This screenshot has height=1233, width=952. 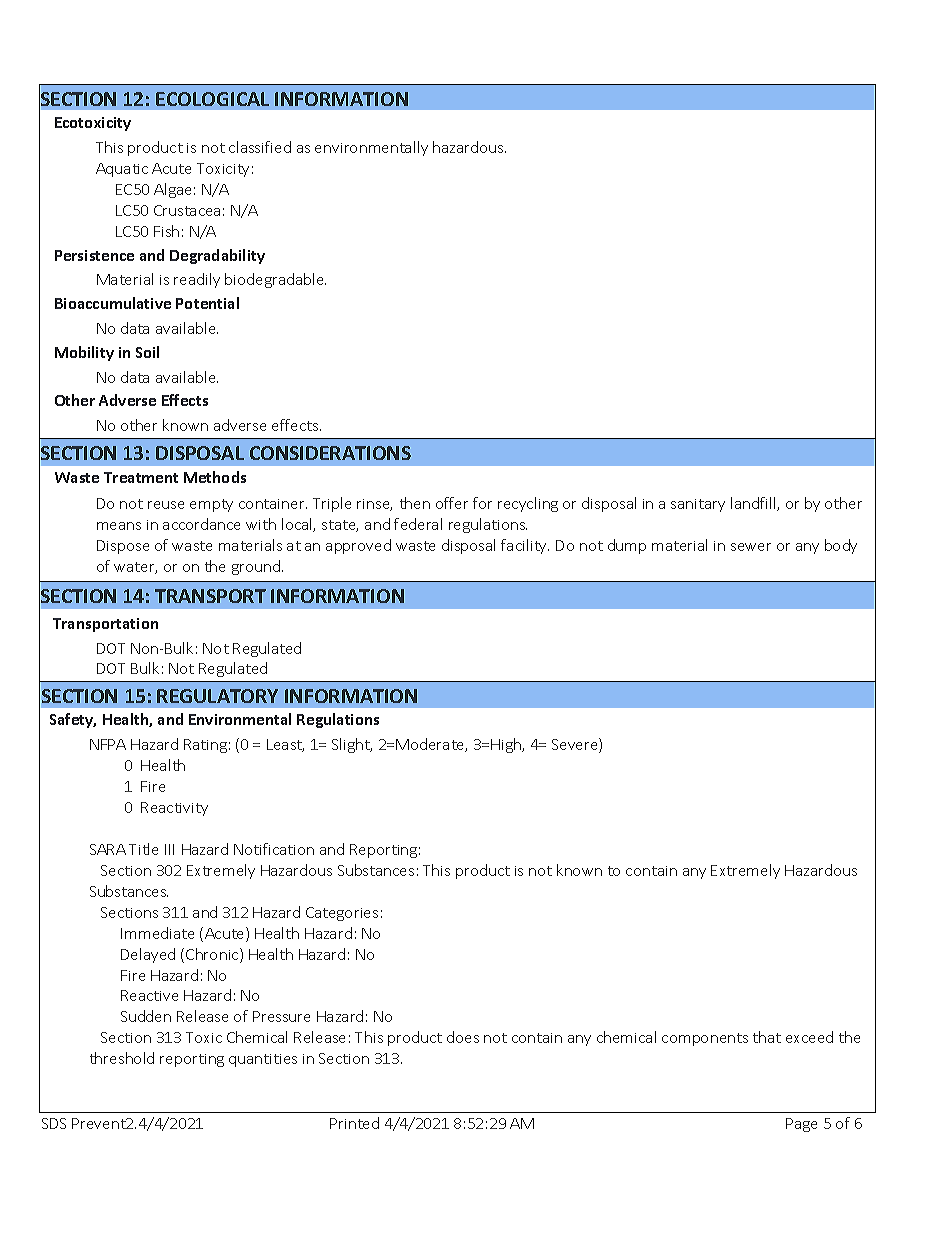 I want to click on threshold, so click(x=122, y=1058).
